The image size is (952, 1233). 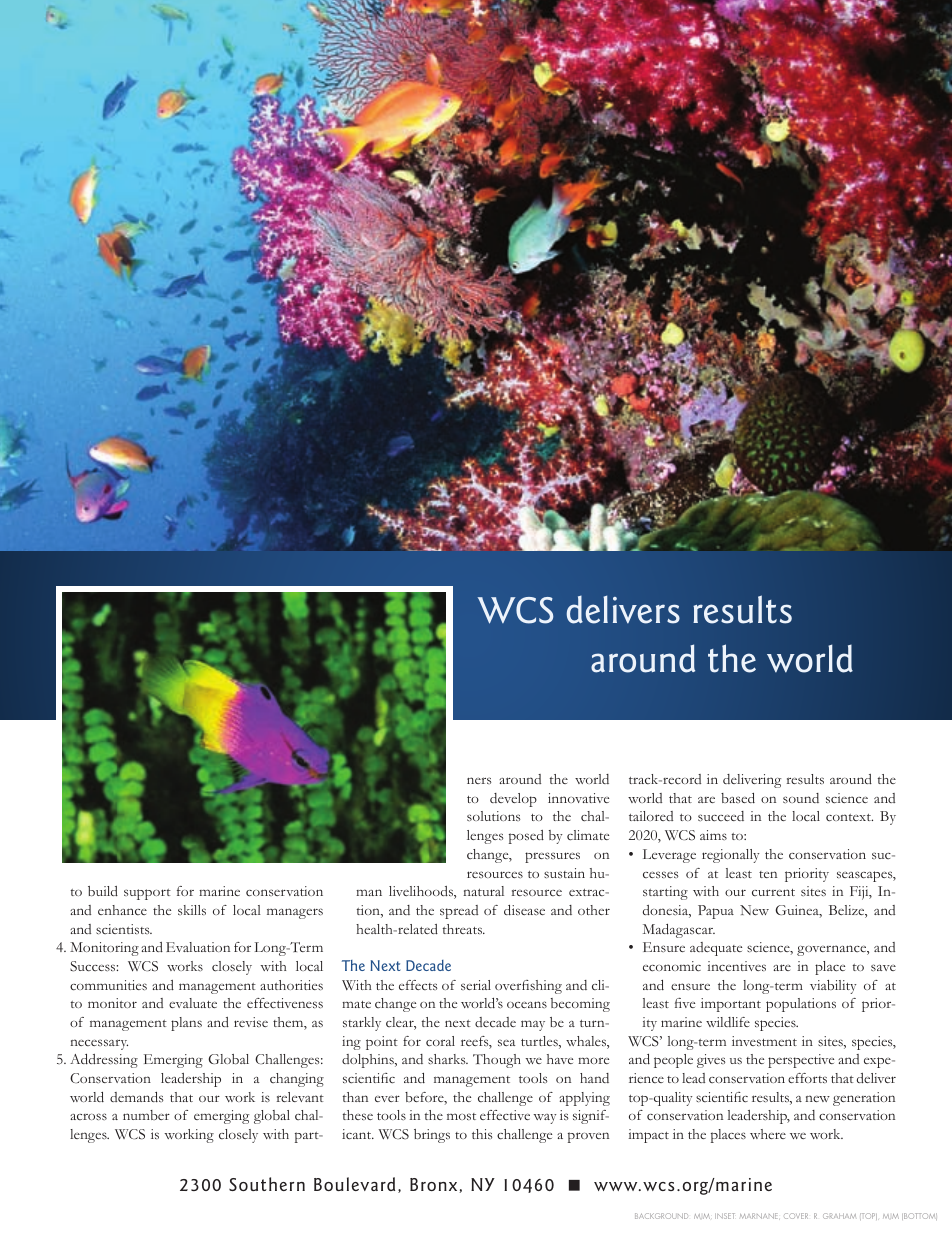 I want to click on build, so click(x=103, y=891).
